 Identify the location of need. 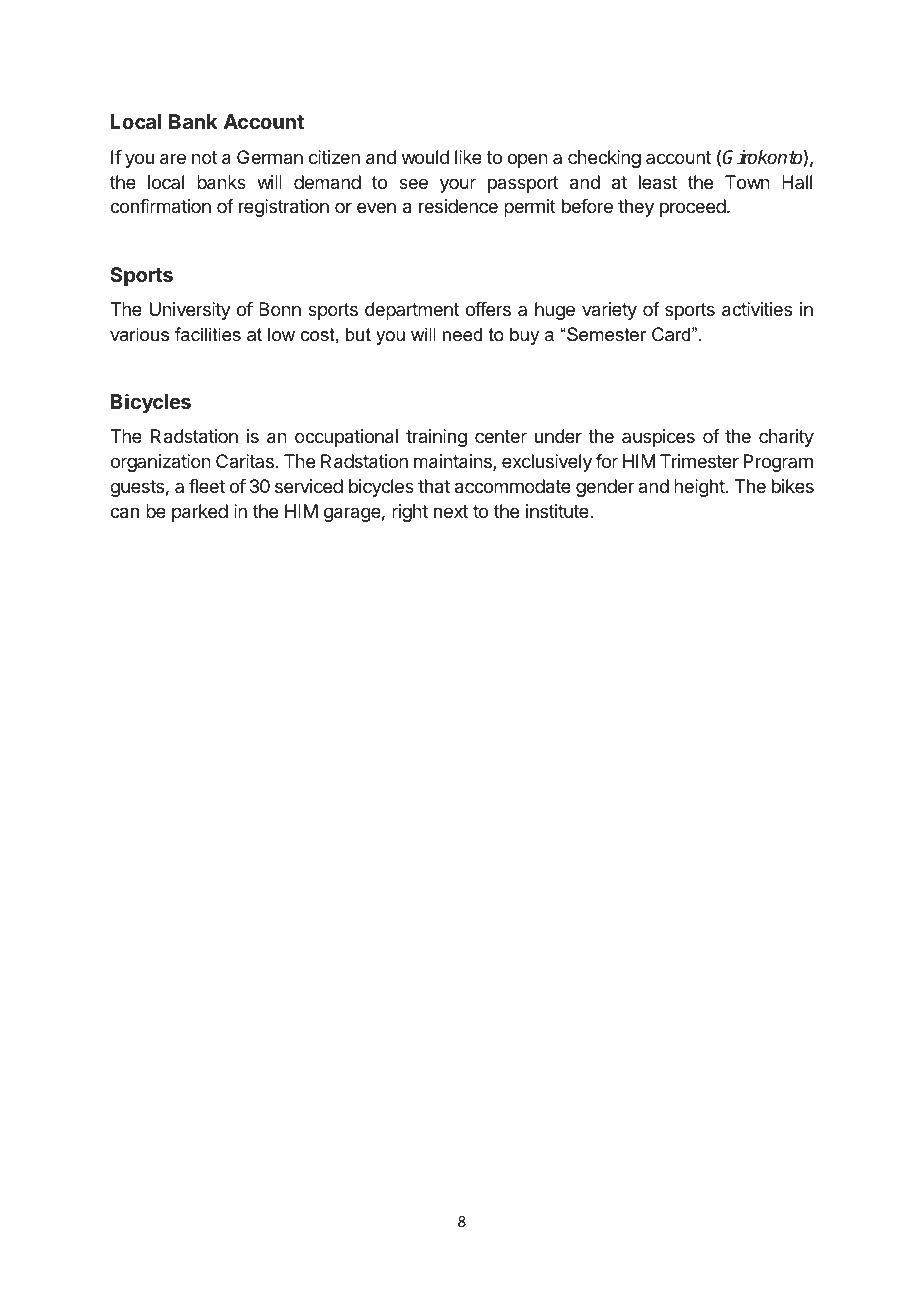
(462, 334).
